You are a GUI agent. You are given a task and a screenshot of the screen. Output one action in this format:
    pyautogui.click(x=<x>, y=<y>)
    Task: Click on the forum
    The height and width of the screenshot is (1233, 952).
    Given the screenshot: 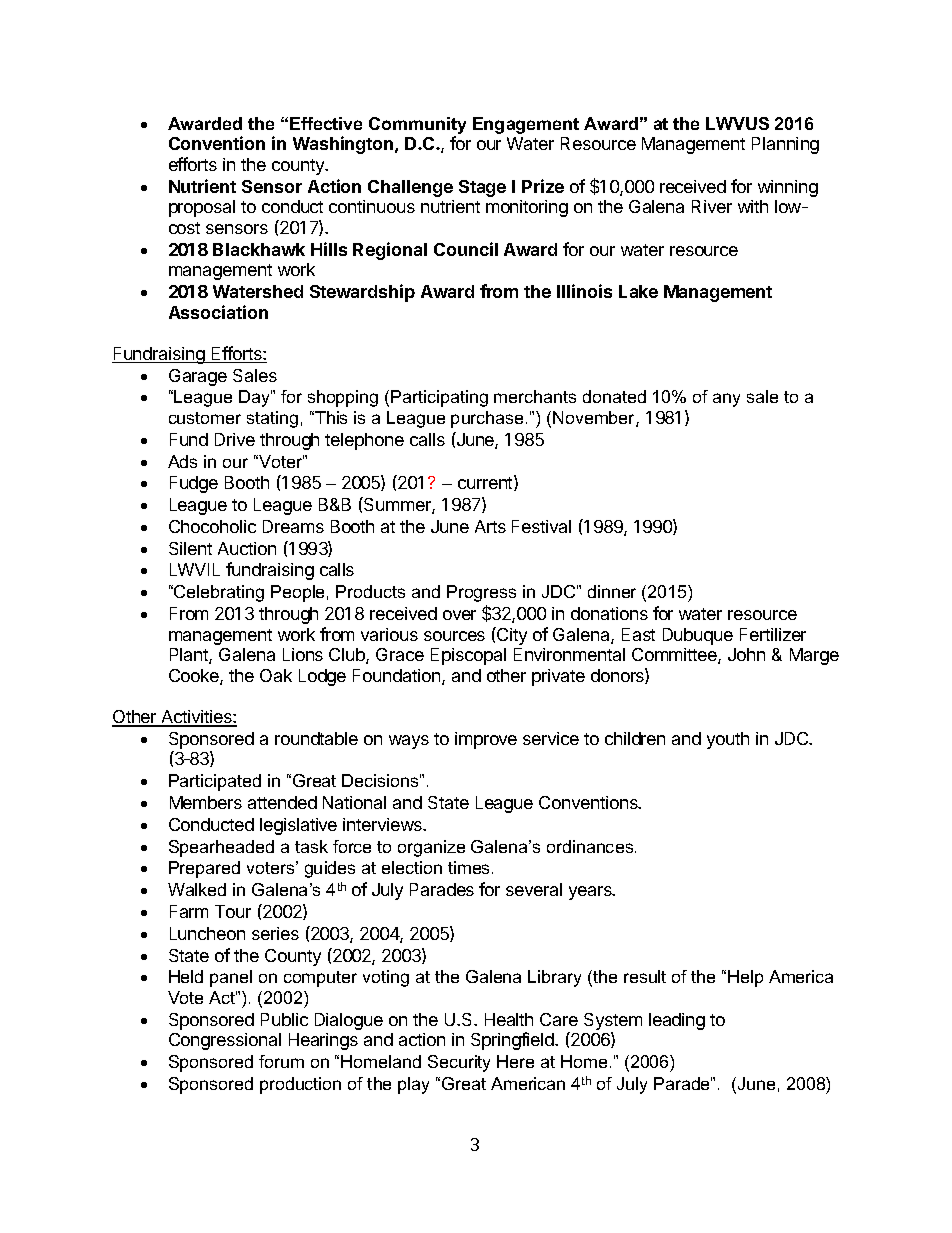 What is the action you would take?
    pyautogui.click(x=281, y=1061)
